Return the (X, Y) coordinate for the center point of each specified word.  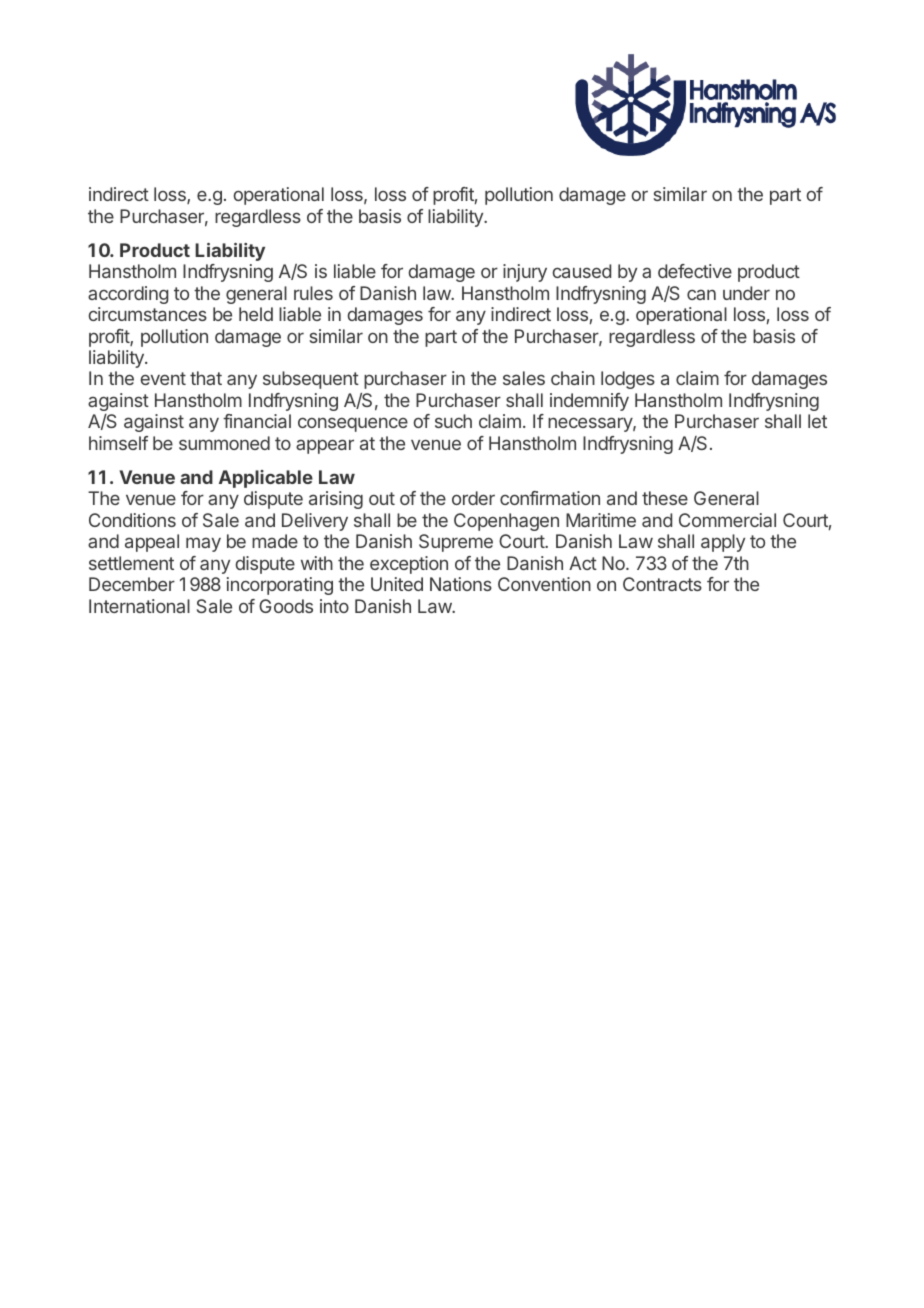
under (746, 293)
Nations (461, 584)
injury (525, 273)
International (139, 606)
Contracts (662, 584)
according (128, 295)
